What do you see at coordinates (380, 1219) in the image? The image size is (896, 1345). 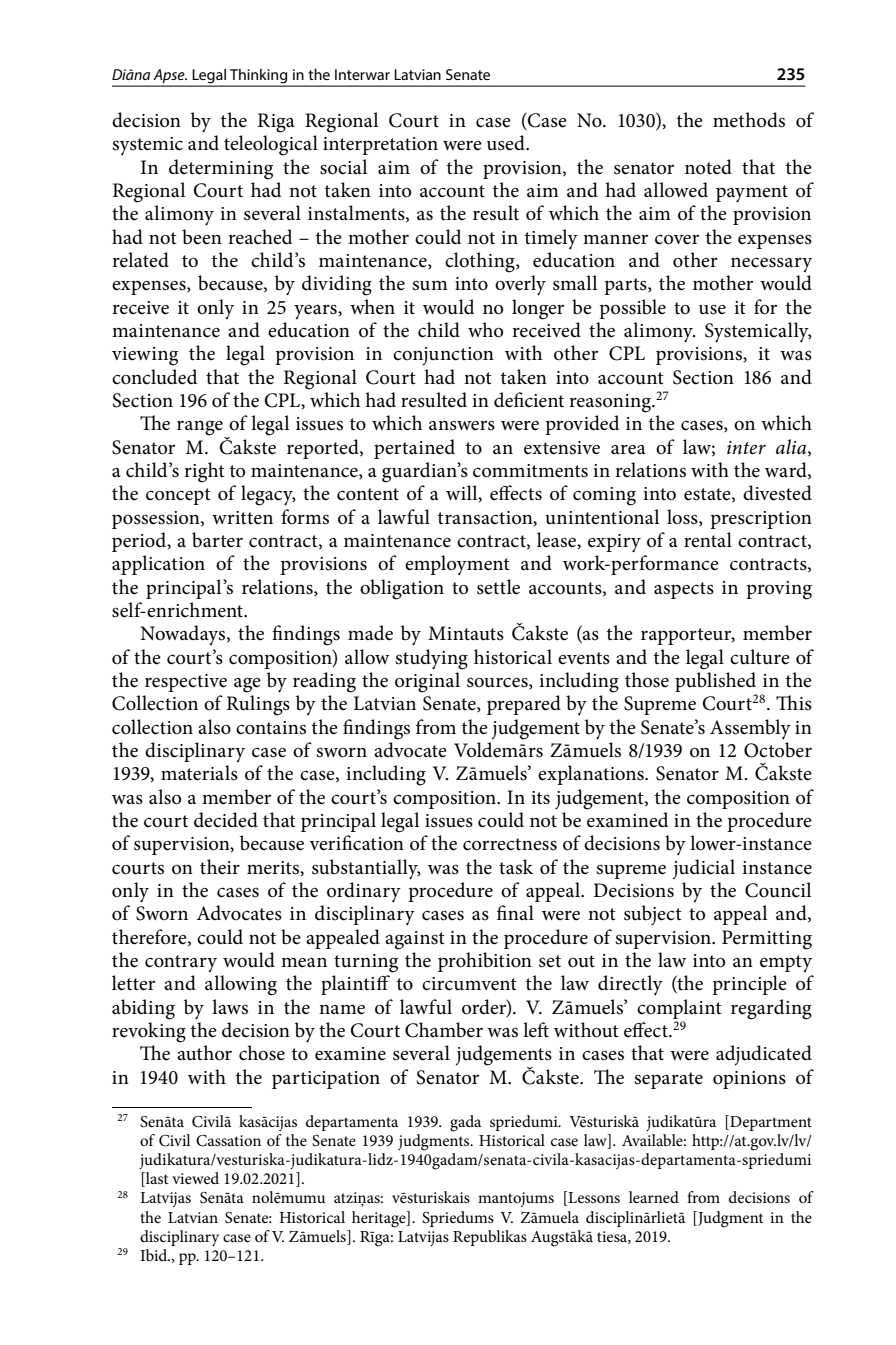 I see `heritage` at bounding box center [380, 1219].
